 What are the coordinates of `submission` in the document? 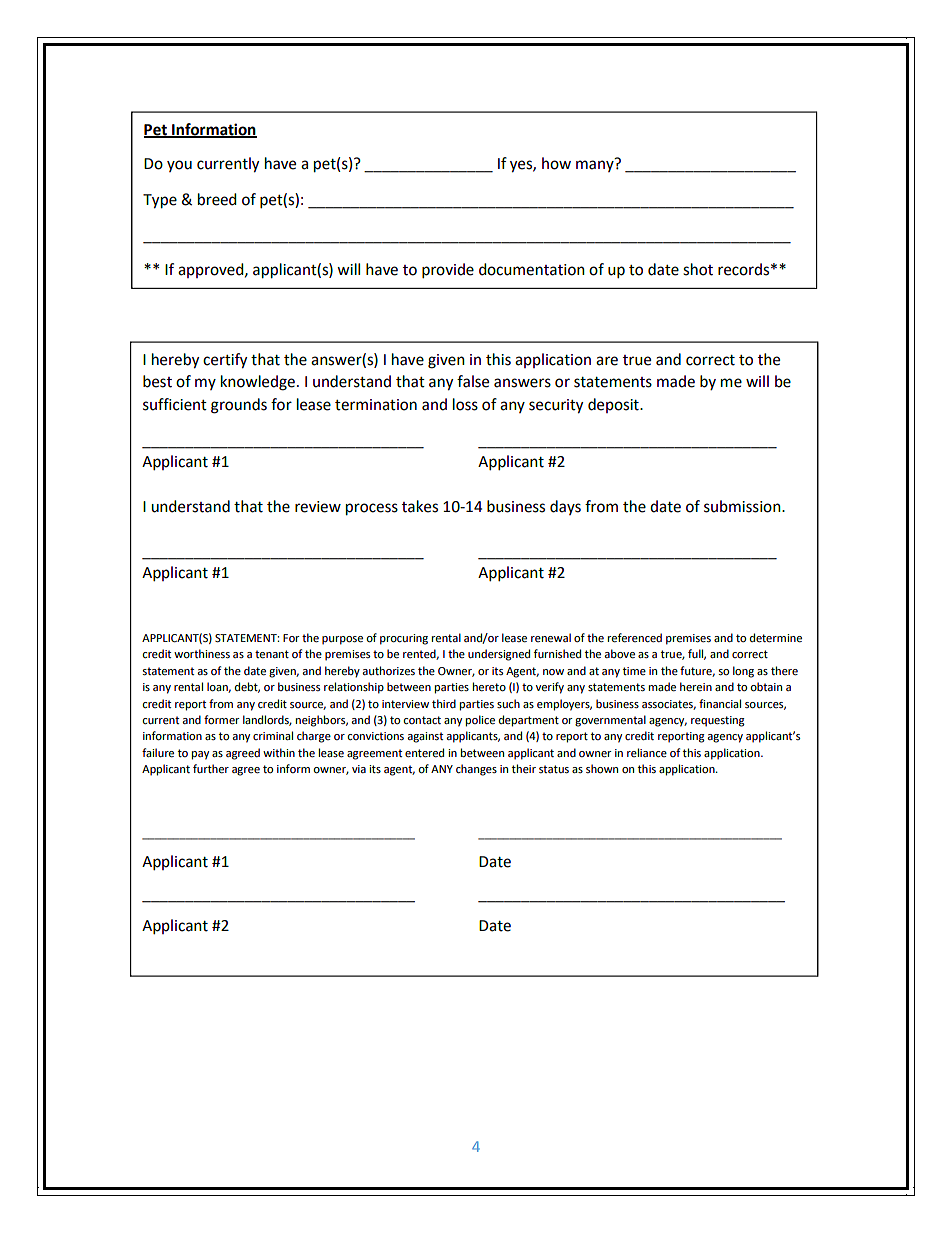 It's located at (743, 506).
